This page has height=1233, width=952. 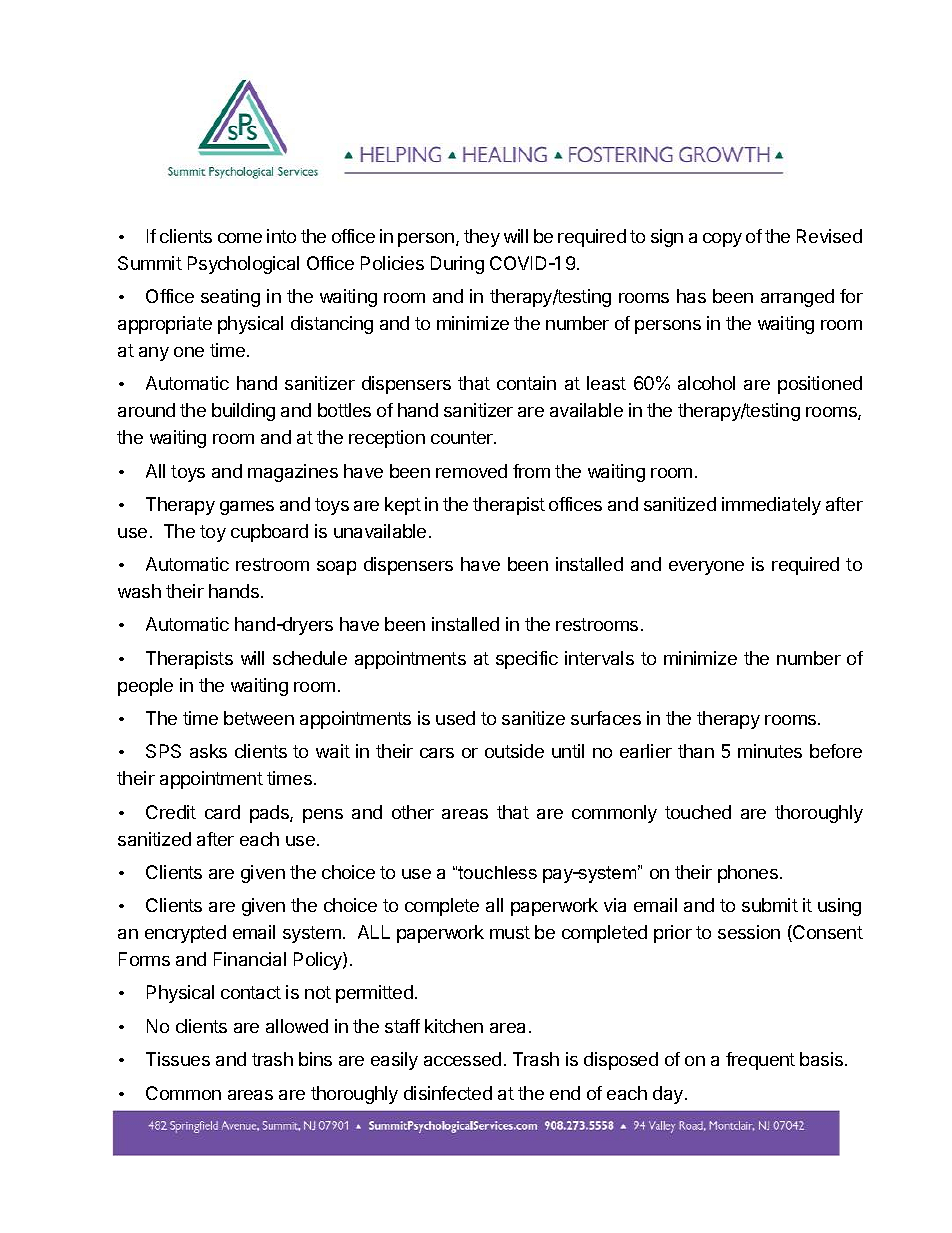 I want to click on phones, so click(x=748, y=874).
